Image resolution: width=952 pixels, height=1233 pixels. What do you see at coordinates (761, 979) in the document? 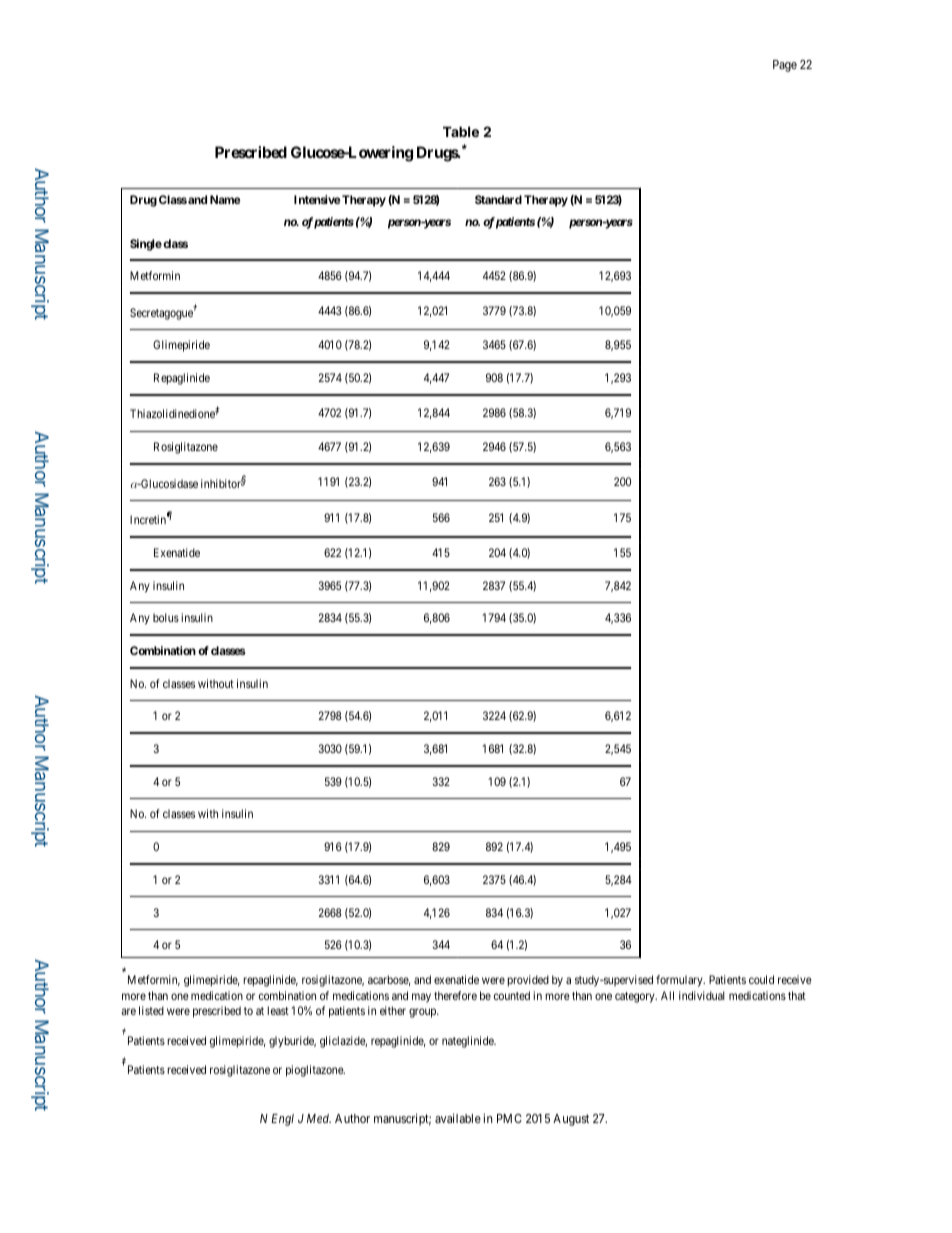
I see `could` at bounding box center [761, 979].
